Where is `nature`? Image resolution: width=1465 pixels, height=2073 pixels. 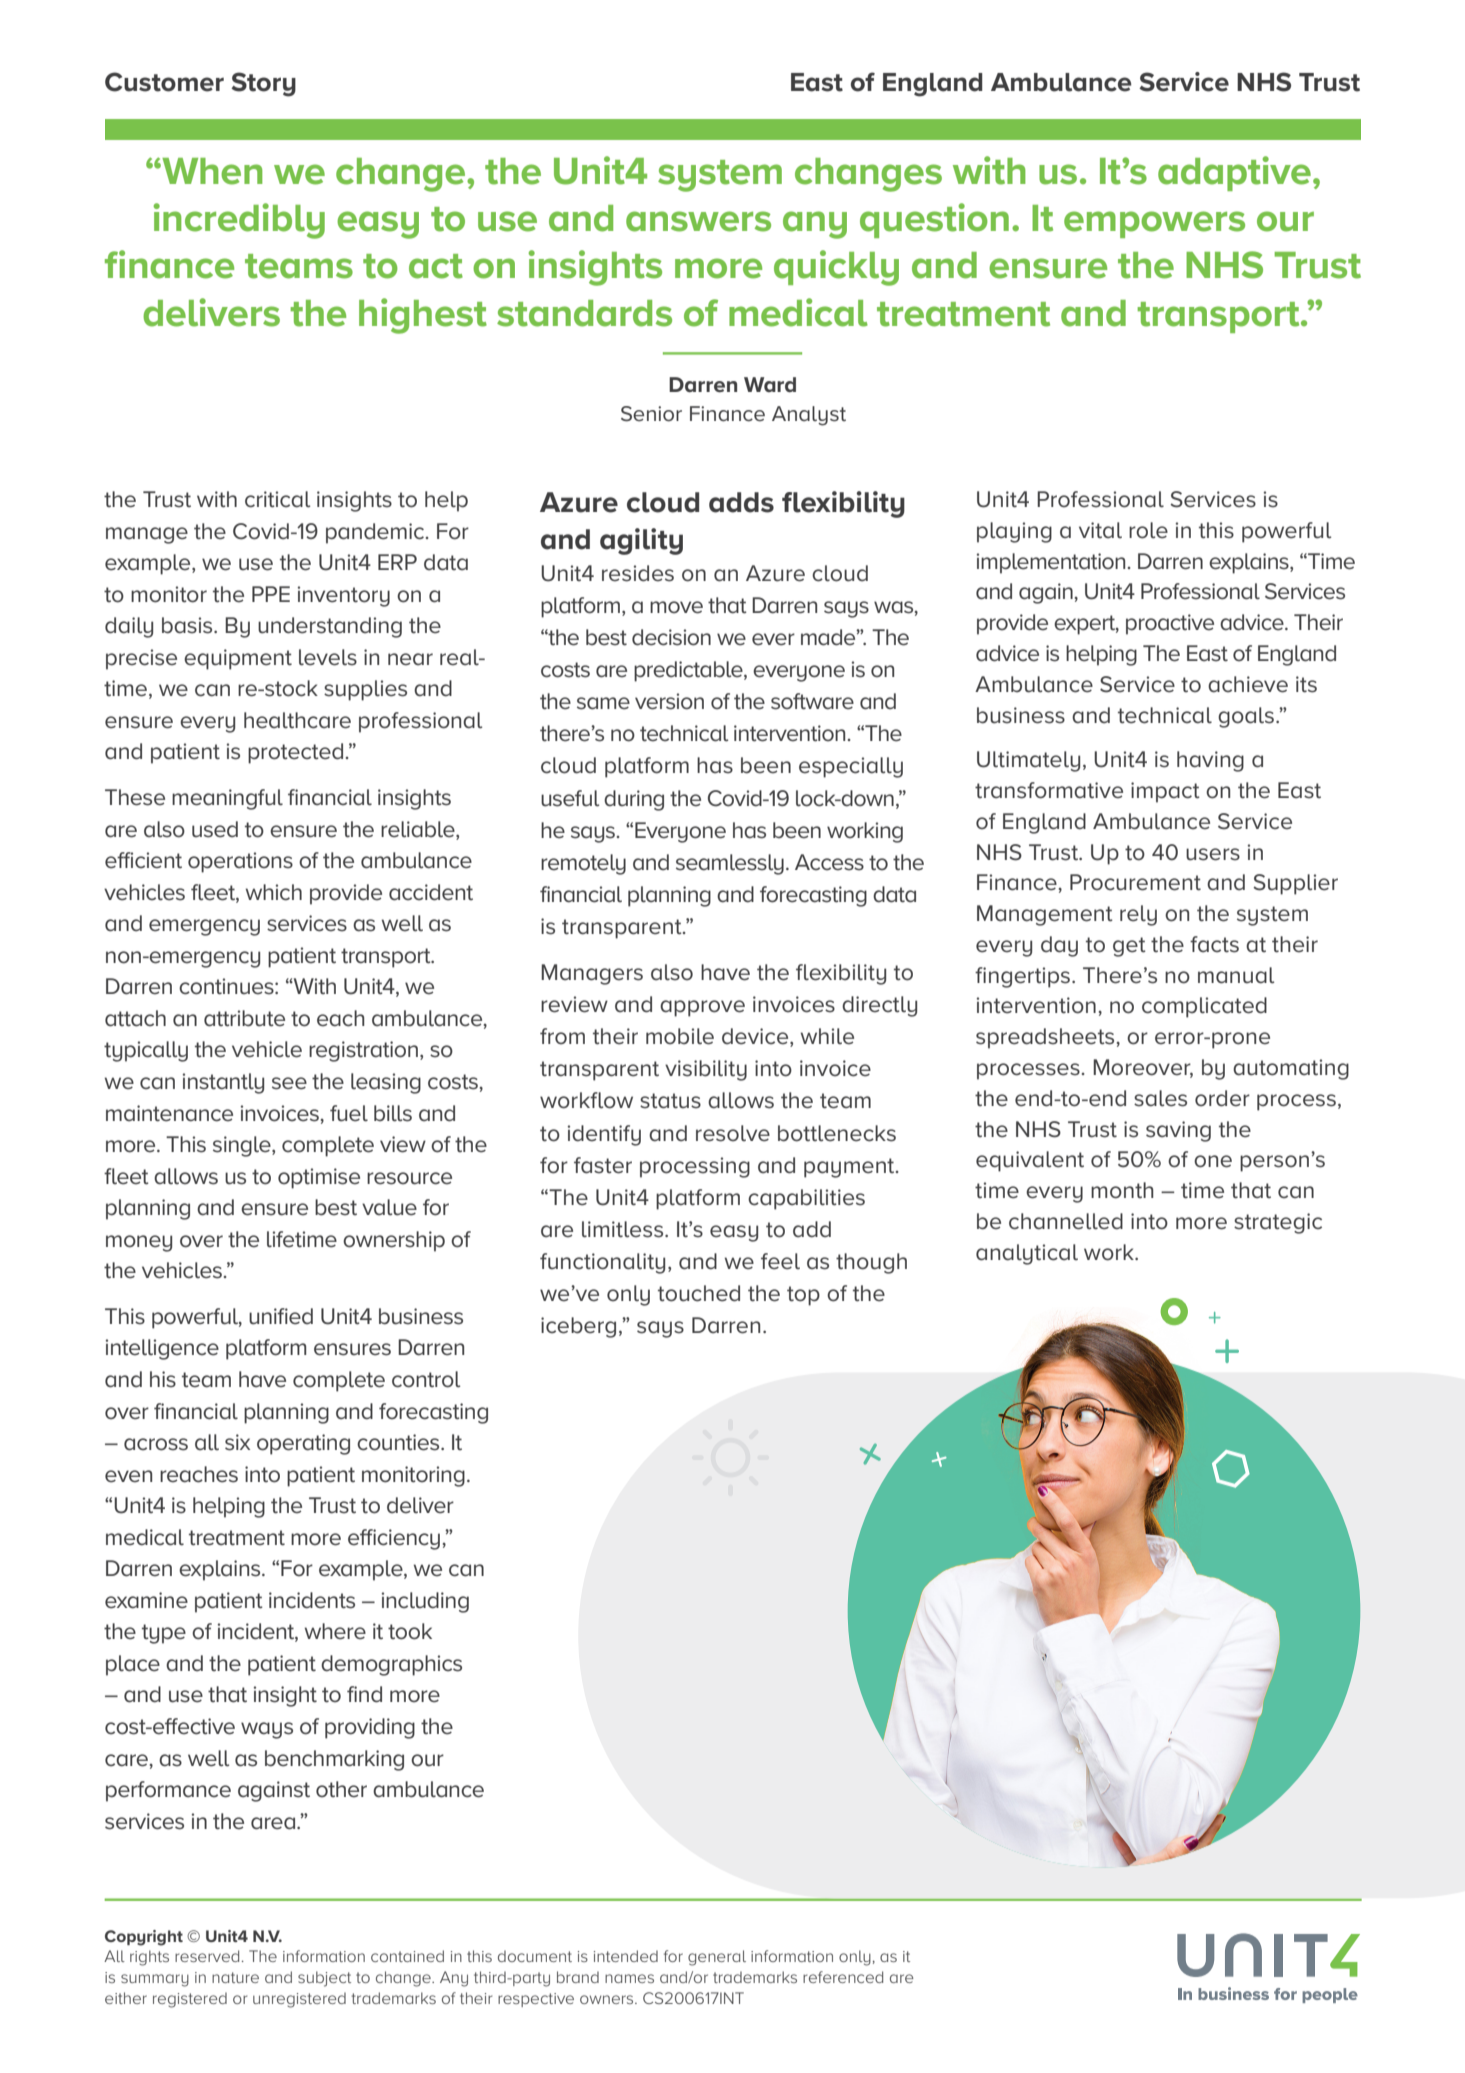 nature is located at coordinates (235, 1977).
